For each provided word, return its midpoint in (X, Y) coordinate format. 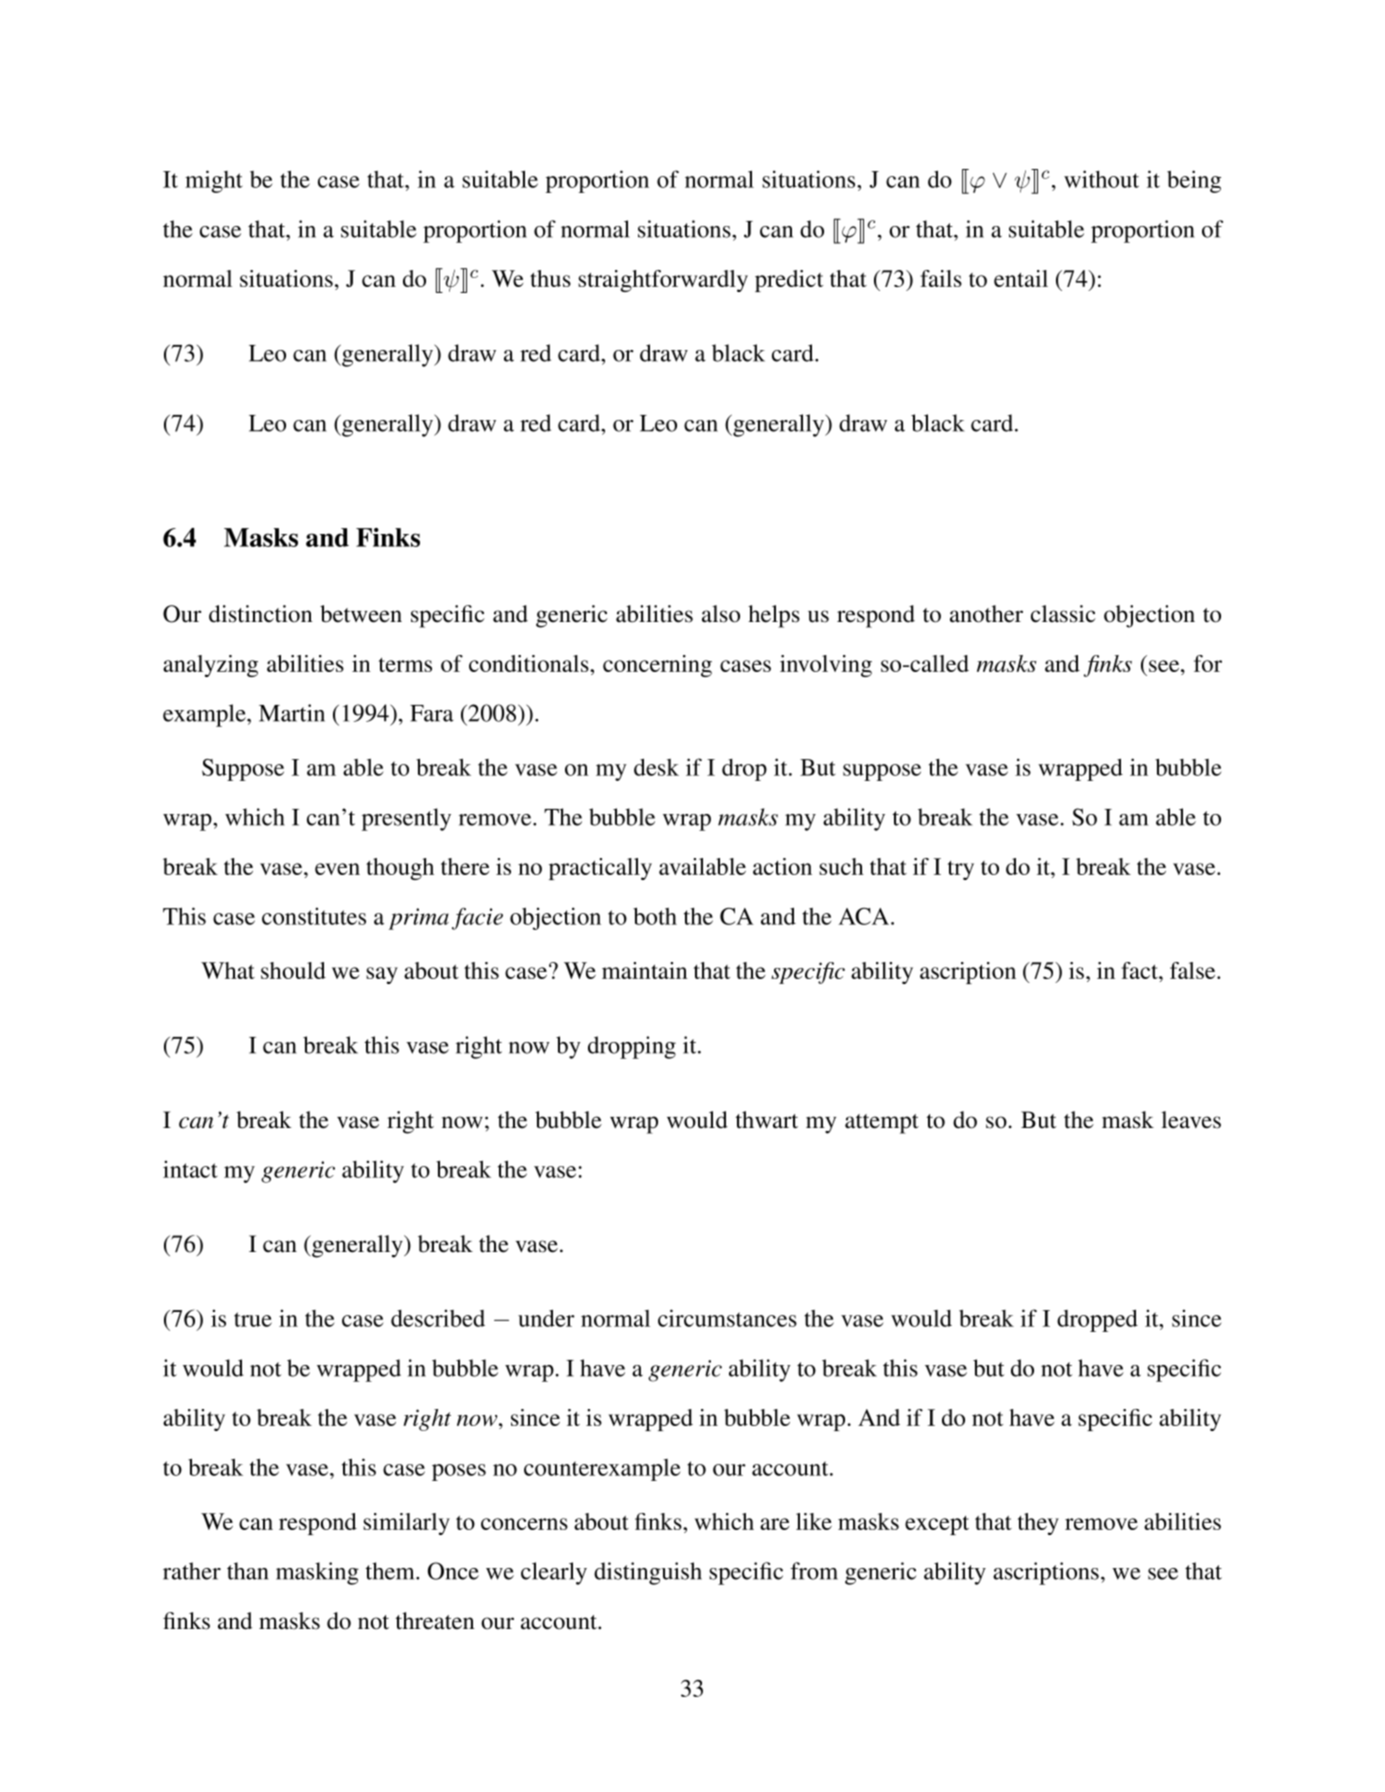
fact (1140, 970)
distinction (261, 614)
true (253, 1319)
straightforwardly (663, 281)
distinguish (648, 1573)
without (1101, 179)
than (247, 1571)
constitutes (314, 916)
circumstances (727, 1318)
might (214, 181)
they (1038, 1524)
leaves (1191, 1120)
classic (1063, 614)
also (721, 614)
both (655, 916)
